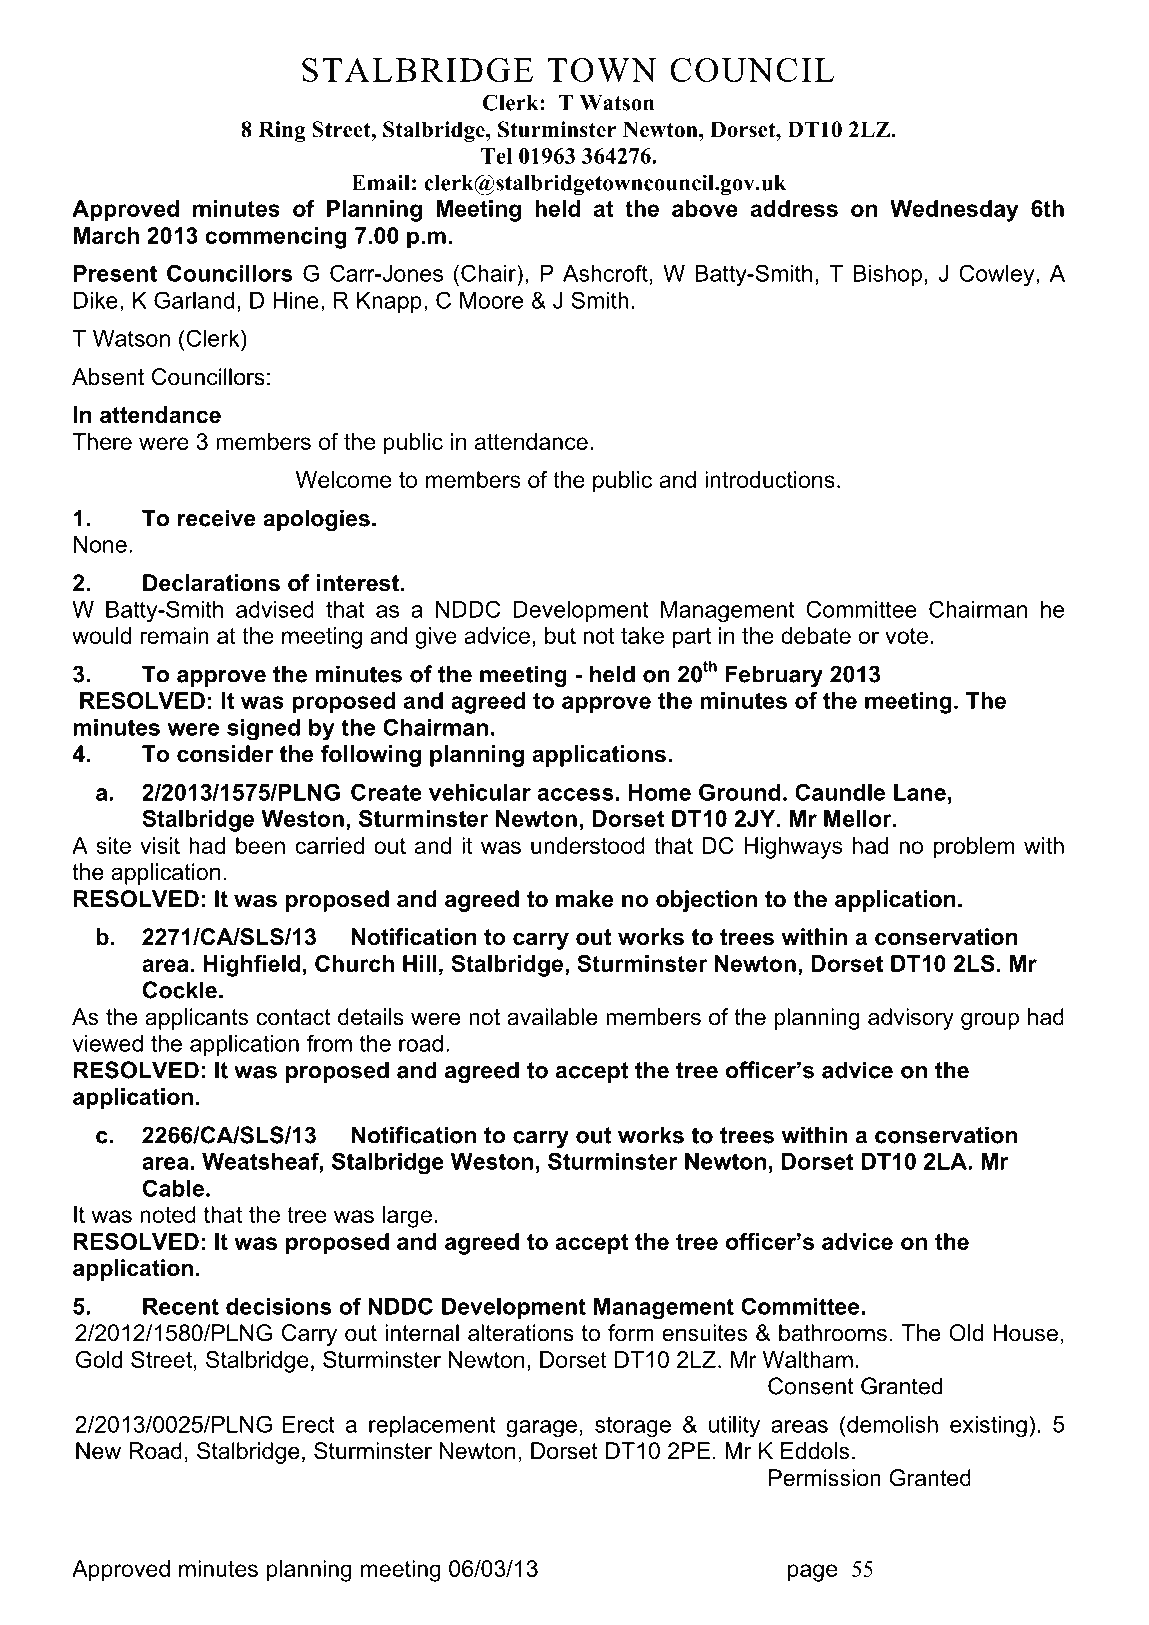 This page has width=1149, height=1625. Describe the element at coordinates (181, 1306) in the page. I see `Recent` at that location.
